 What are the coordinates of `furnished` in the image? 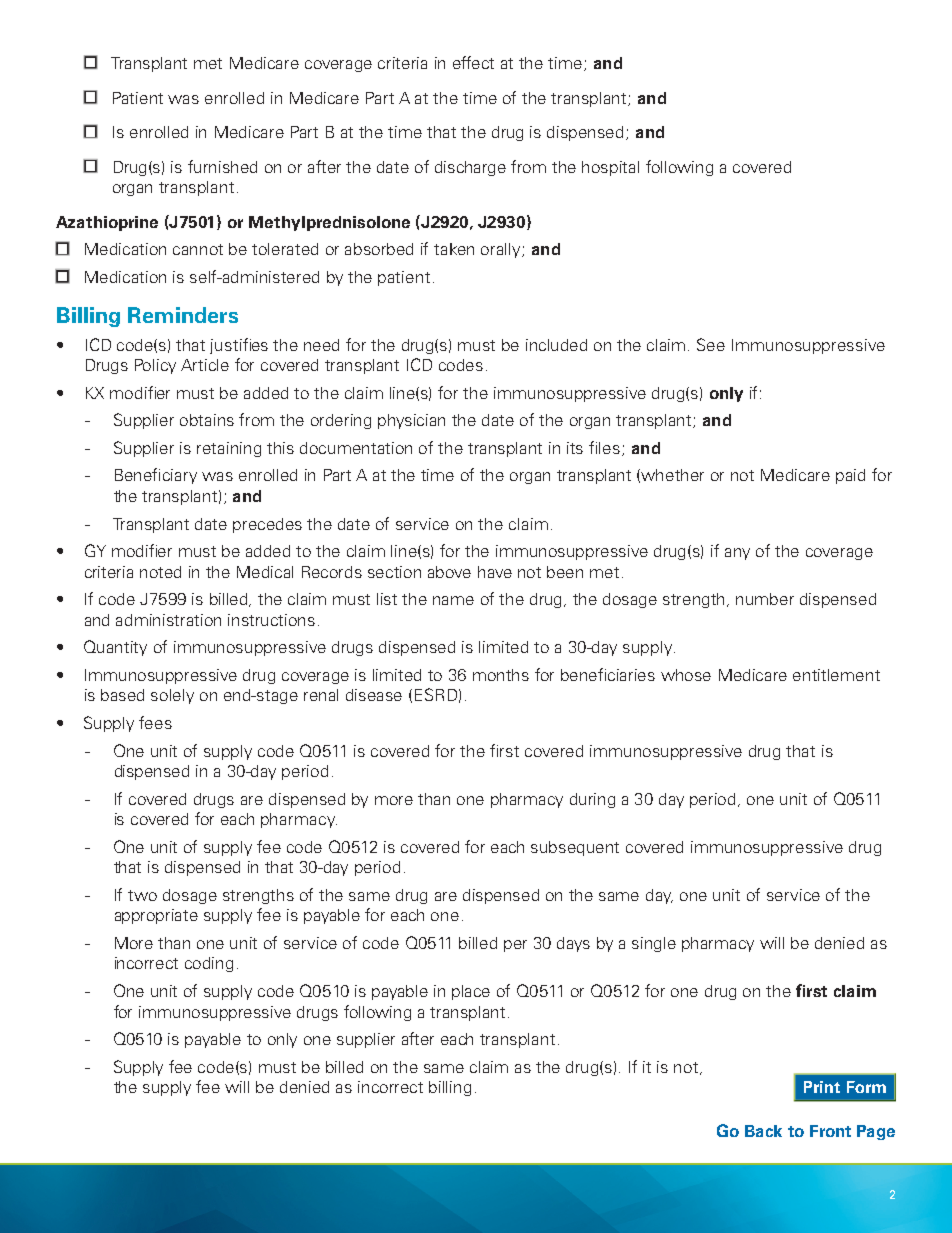 It's located at (222, 166).
